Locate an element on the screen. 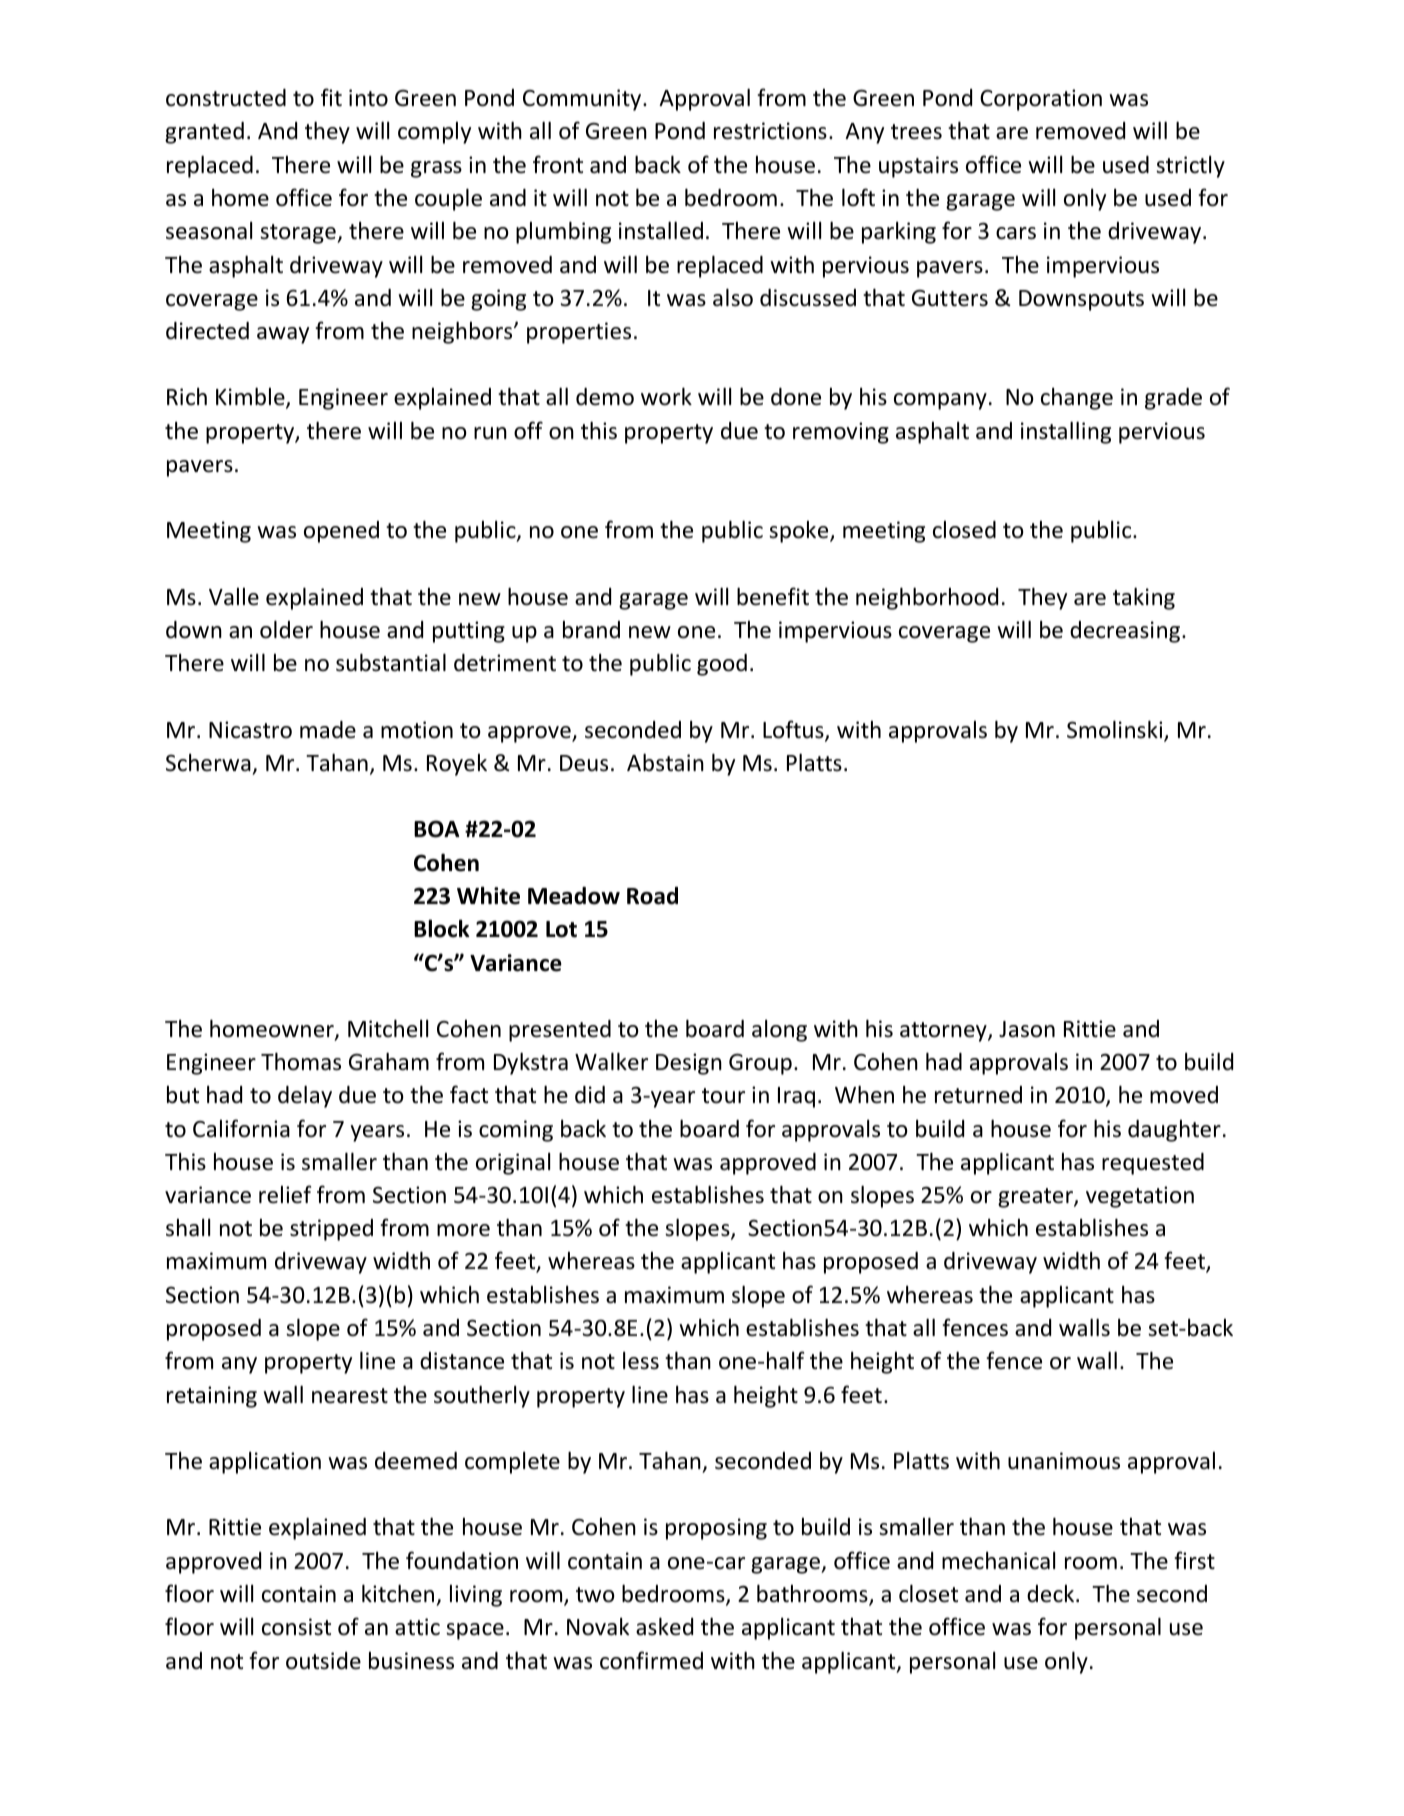  into is located at coordinates (368, 98).
